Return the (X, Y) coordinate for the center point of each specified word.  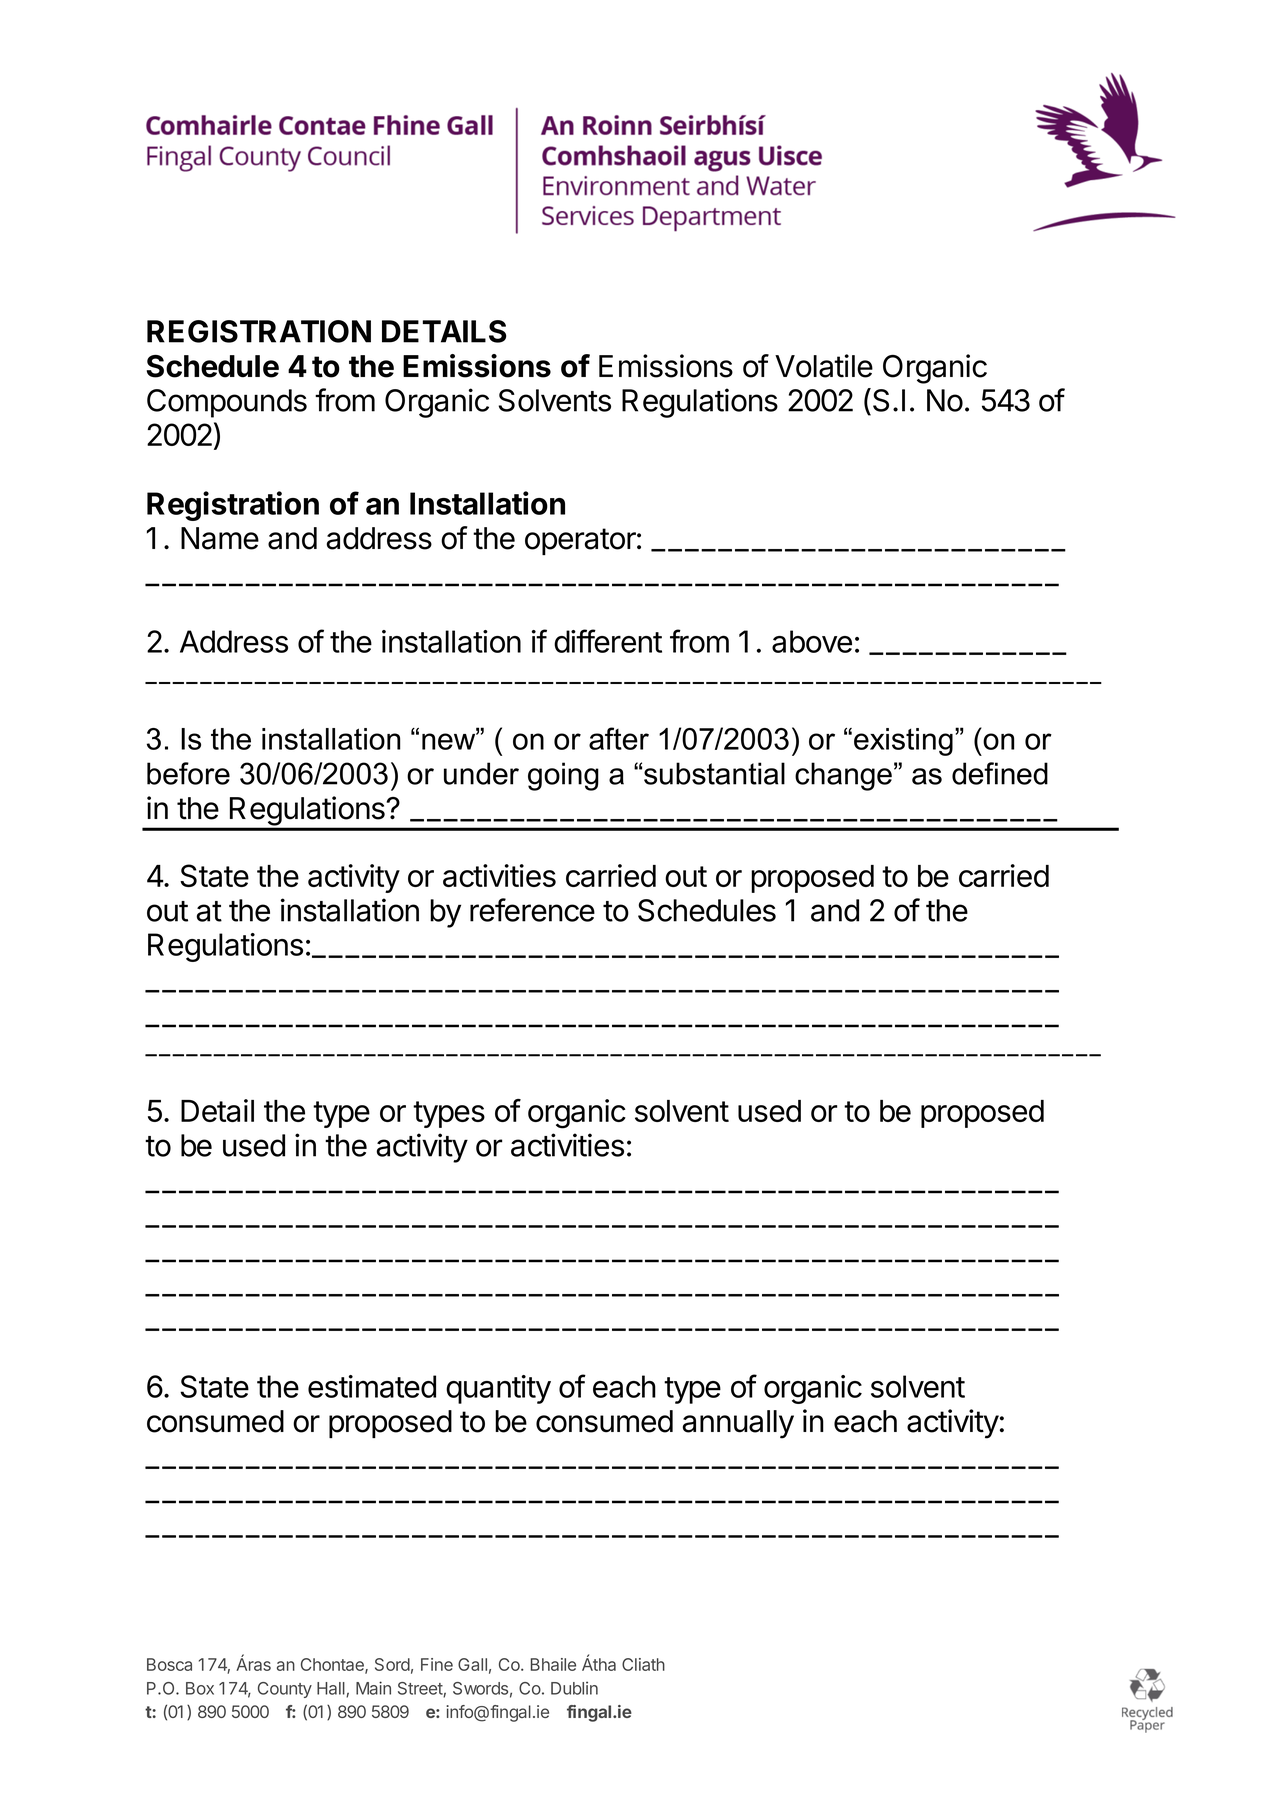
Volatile (824, 366)
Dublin (574, 1688)
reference (532, 910)
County (285, 1690)
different (608, 641)
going (563, 776)
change (843, 776)
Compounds (227, 403)
